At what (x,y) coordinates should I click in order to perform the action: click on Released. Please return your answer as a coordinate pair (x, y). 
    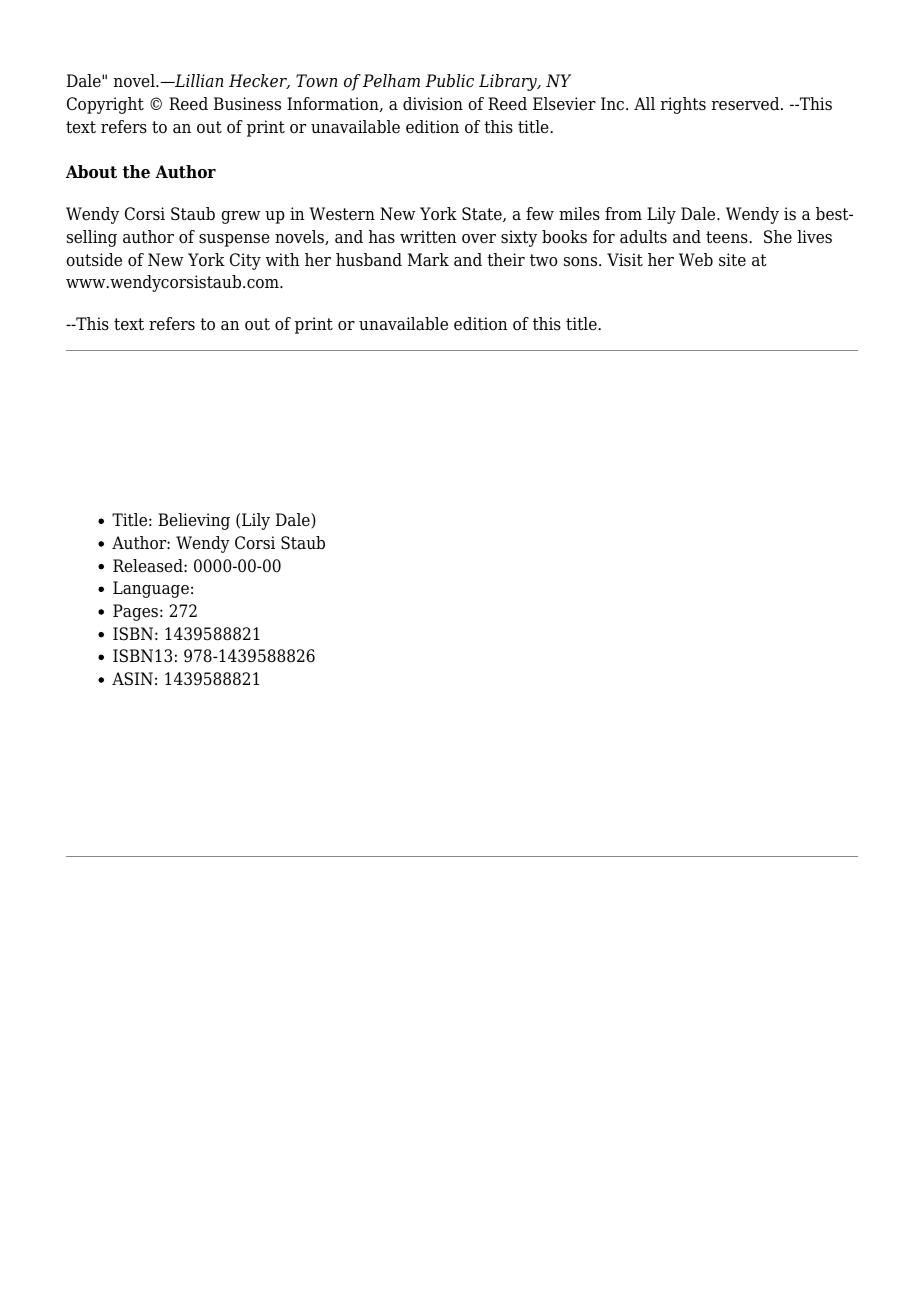
    Looking at the image, I should click on (149, 566).
